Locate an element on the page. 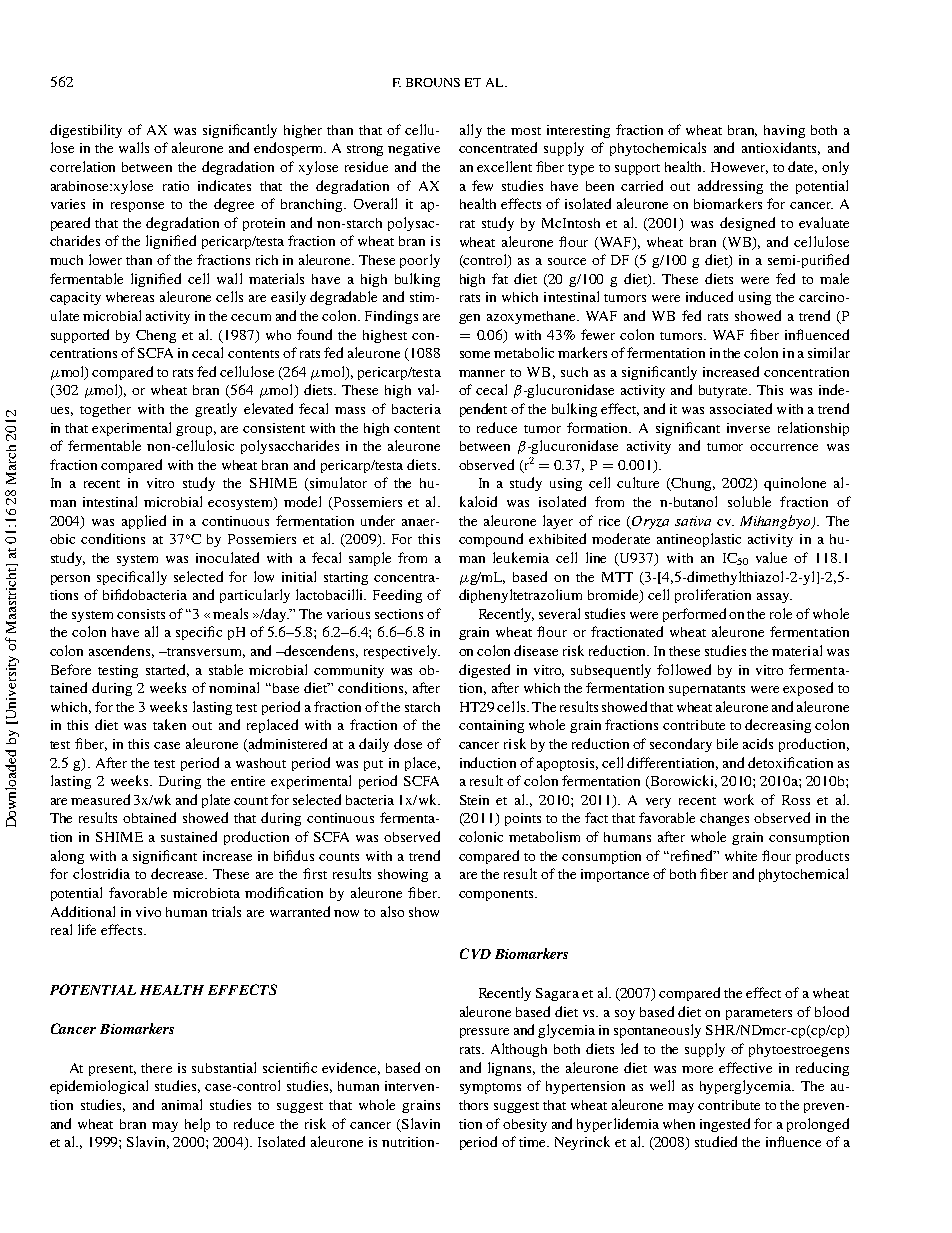  measured is located at coordinates (100, 799).
